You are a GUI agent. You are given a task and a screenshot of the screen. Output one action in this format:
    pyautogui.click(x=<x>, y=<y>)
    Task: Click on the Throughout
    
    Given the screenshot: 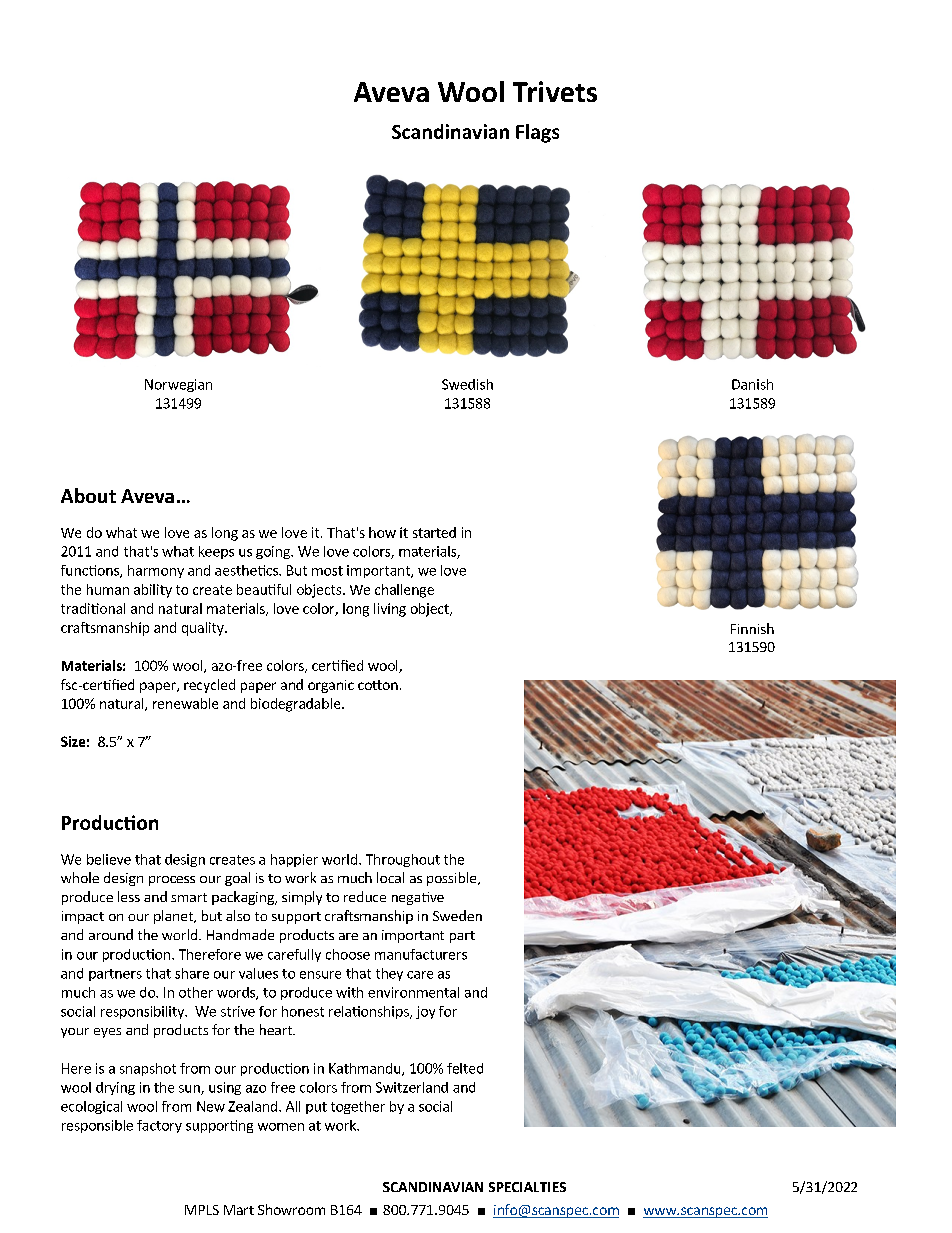 What is the action you would take?
    pyautogui.click(x=403, y=860)
